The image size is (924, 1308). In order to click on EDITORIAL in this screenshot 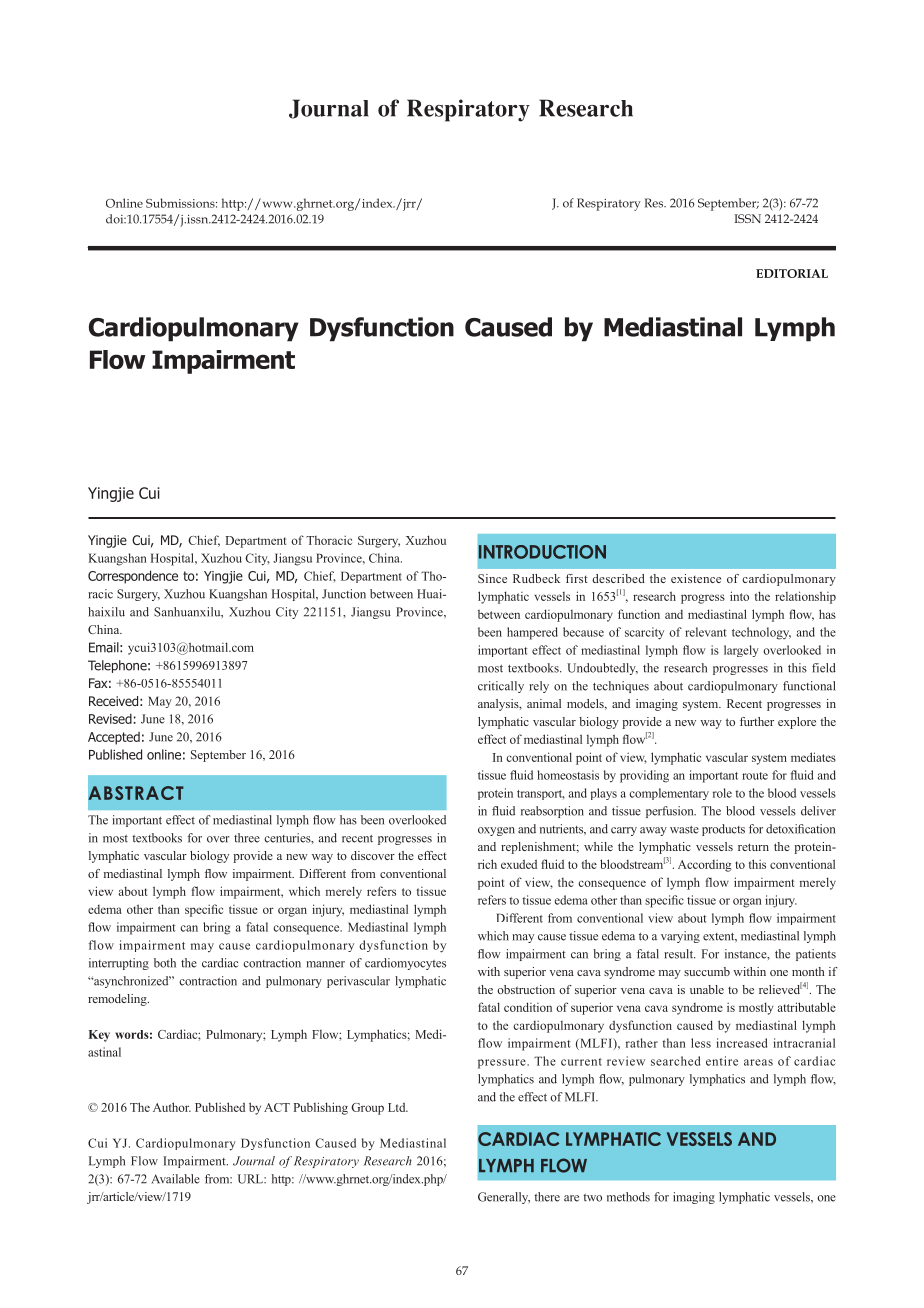, I will do `click(792, 273)`.
